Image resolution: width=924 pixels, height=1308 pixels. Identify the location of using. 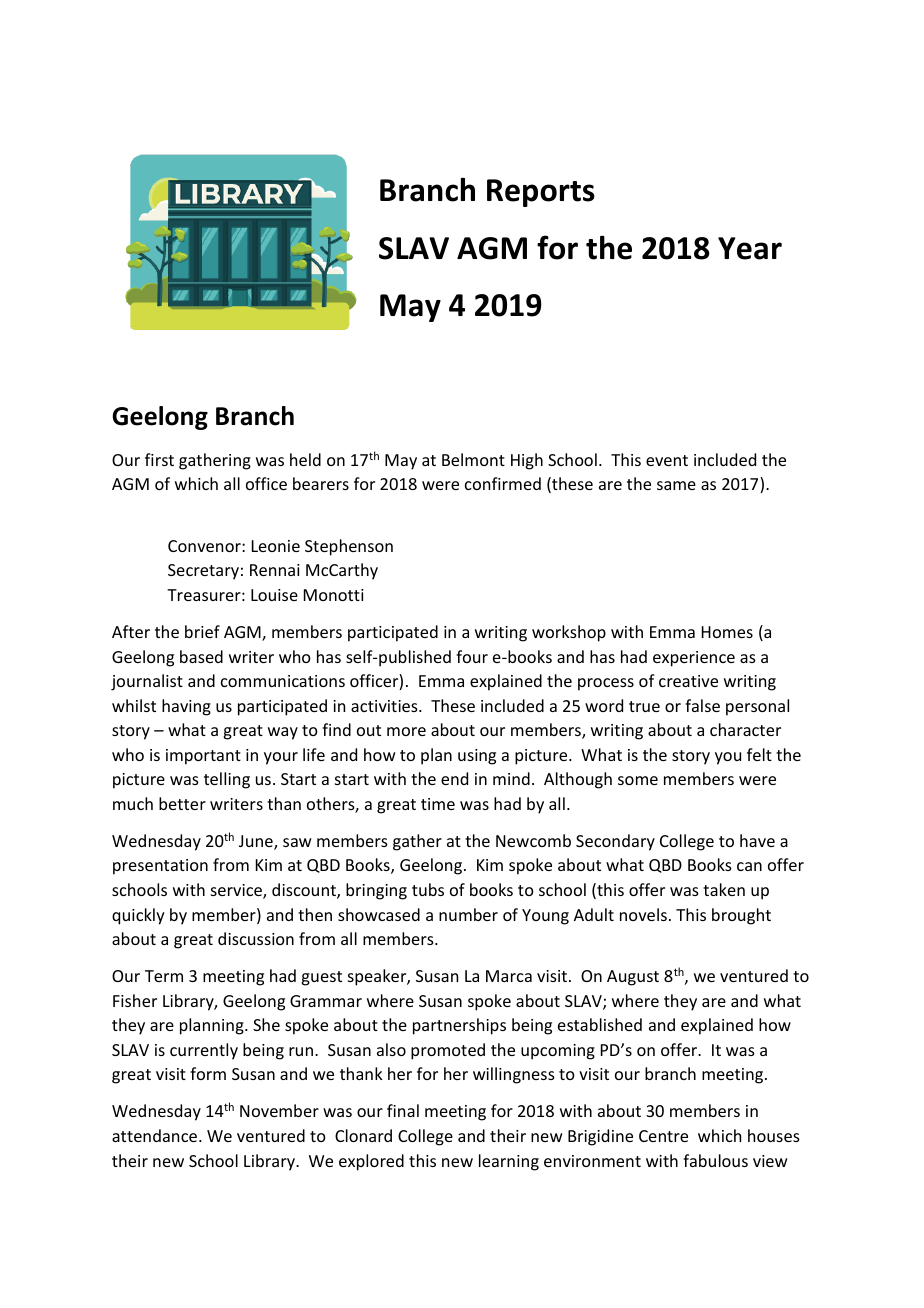
(477, 757).
